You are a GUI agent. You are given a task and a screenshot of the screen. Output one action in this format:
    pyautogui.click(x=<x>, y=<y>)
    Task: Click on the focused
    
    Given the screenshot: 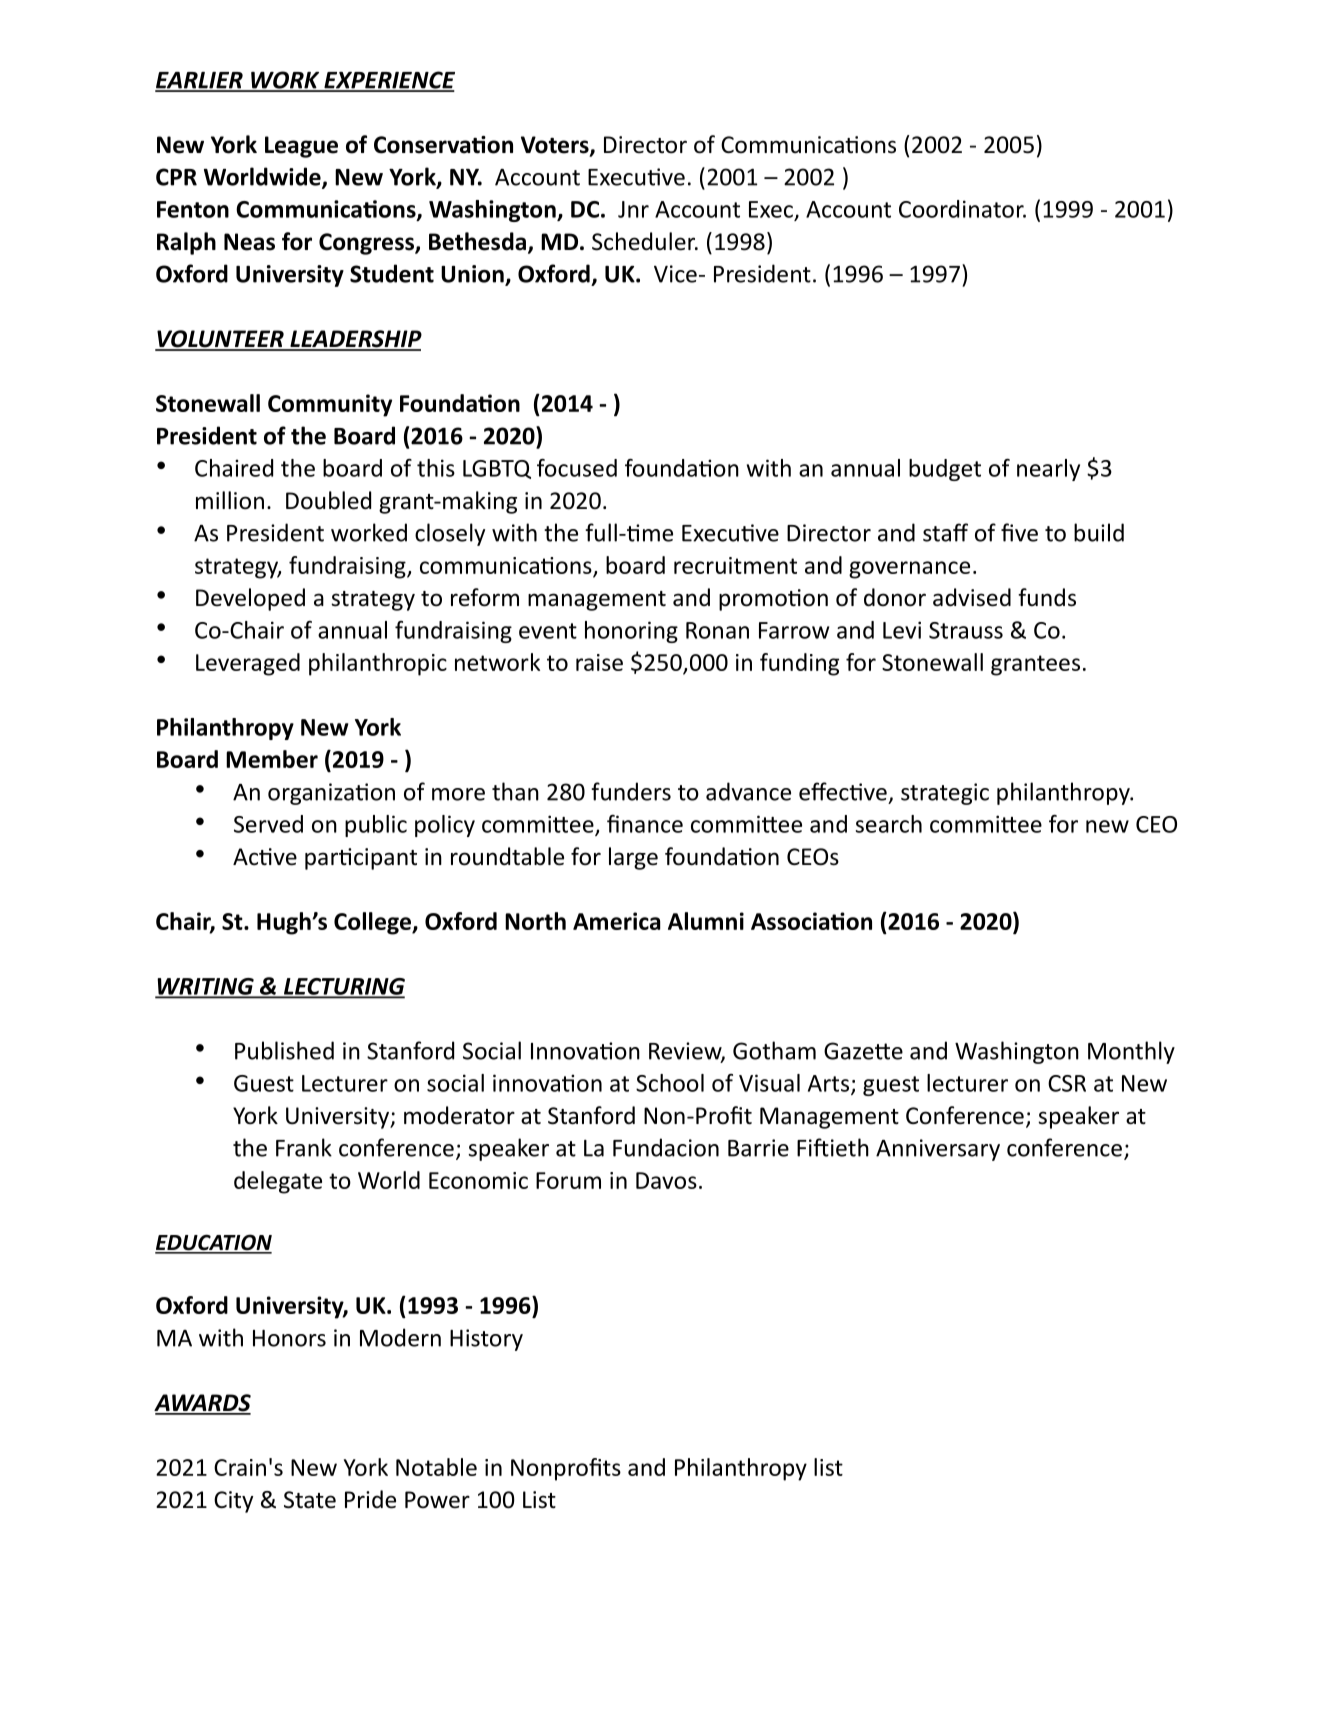 What is the action you would take?
    pyautogui.click(x=577, y=468)
